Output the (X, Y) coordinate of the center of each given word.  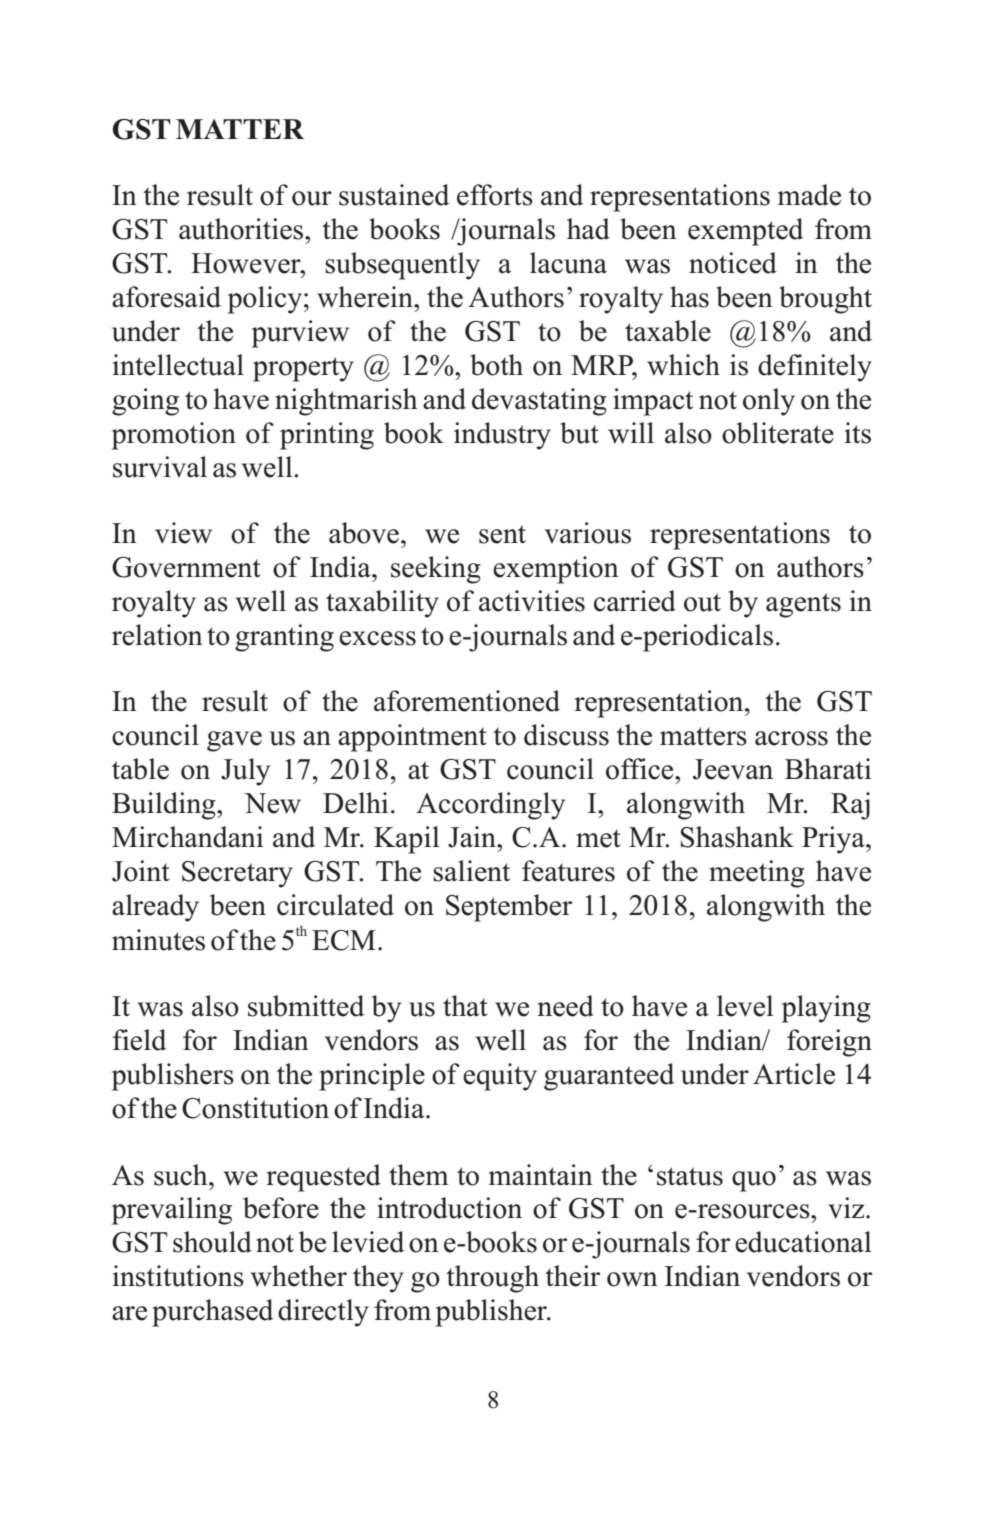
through (492, 1279)
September (509, 908)
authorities (242, 229)
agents (803, 605)
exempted (745, 232)
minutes (158, 940)
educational (803, 1242)
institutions (178, 1276)
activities (532, 601)
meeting (757, 874)
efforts (495, 195)
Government (186, 567)
